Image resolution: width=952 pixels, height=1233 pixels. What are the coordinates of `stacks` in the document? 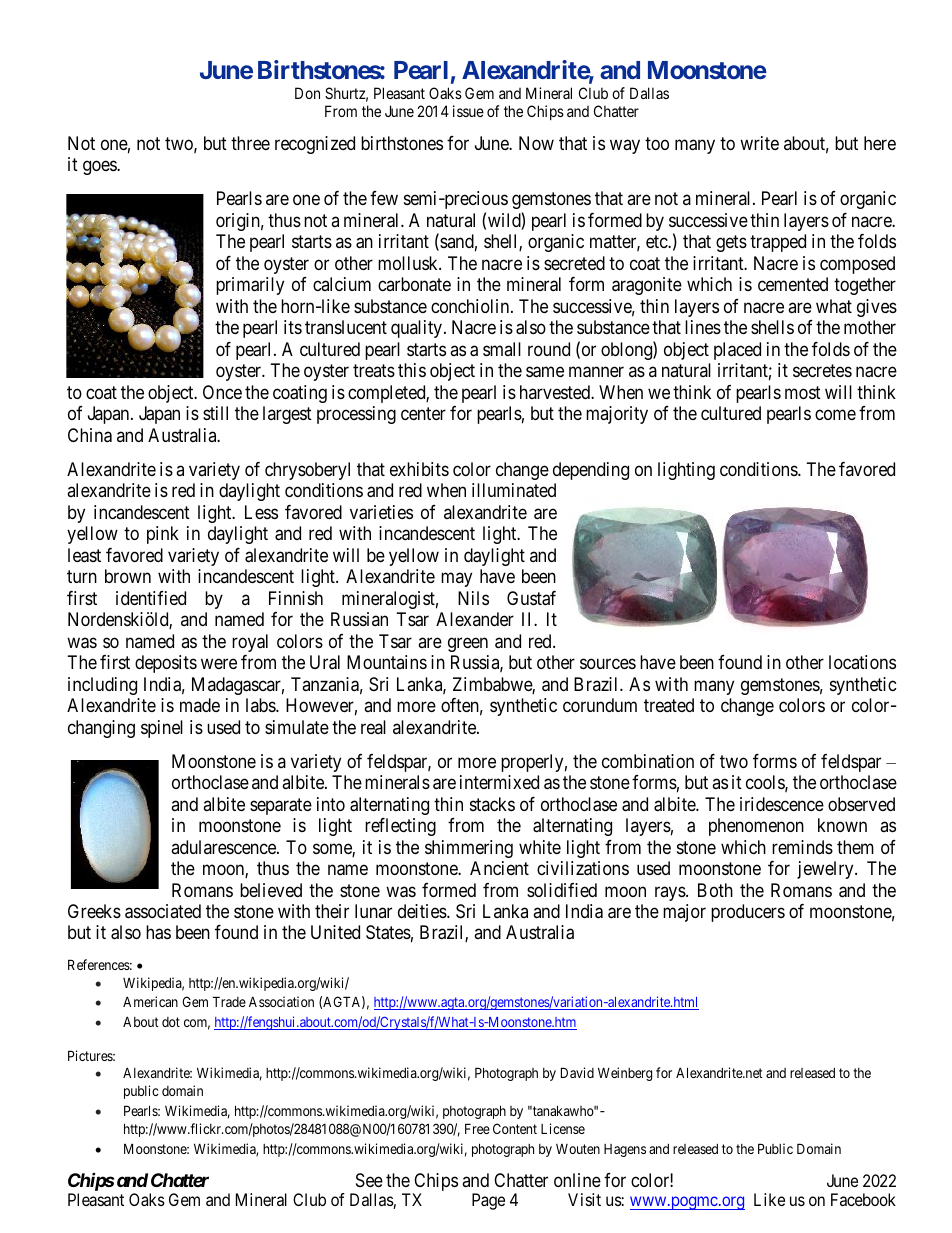 It's located at (492, 804).
